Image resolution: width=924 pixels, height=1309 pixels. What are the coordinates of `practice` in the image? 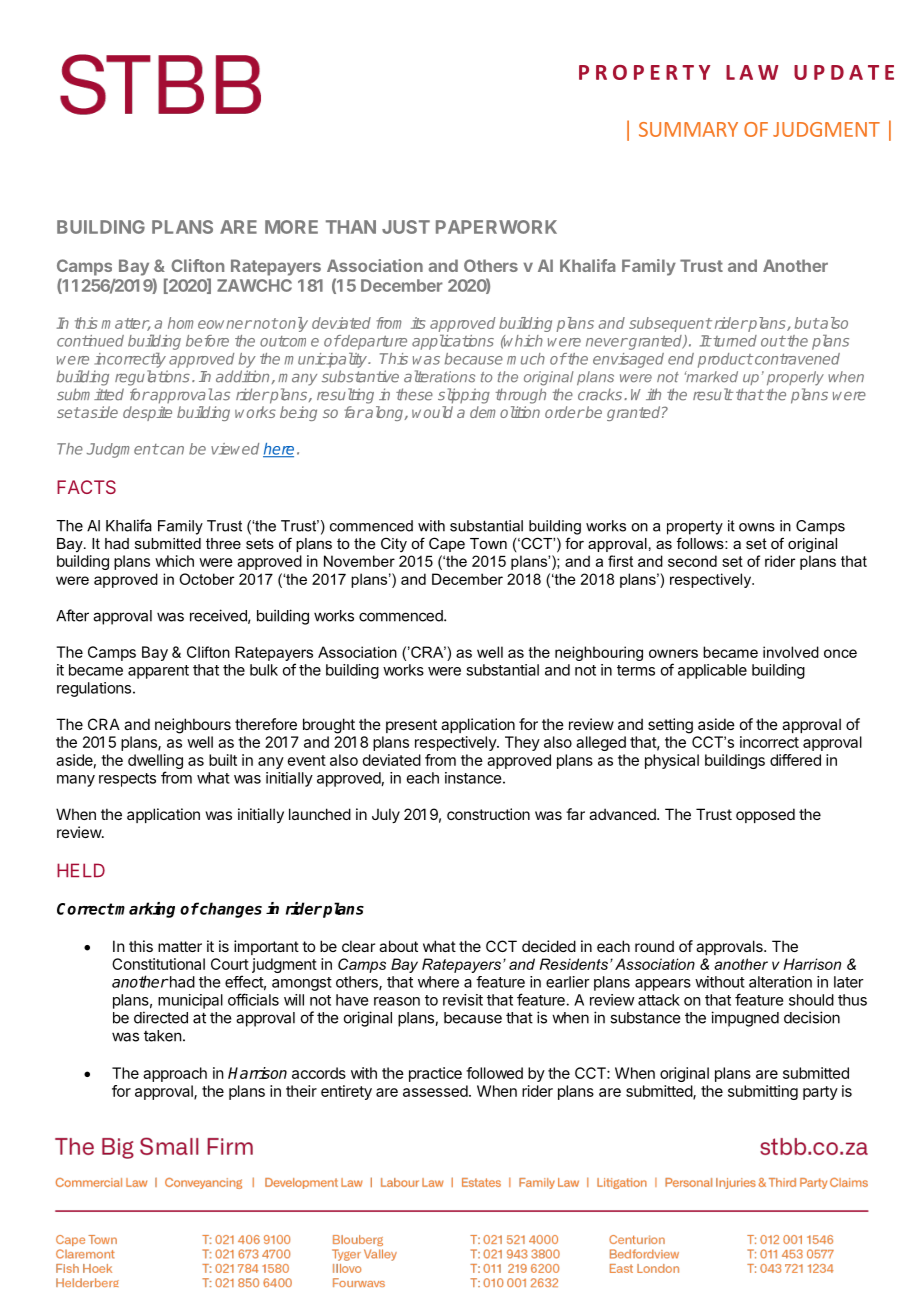 It's located at (435, 1074).
